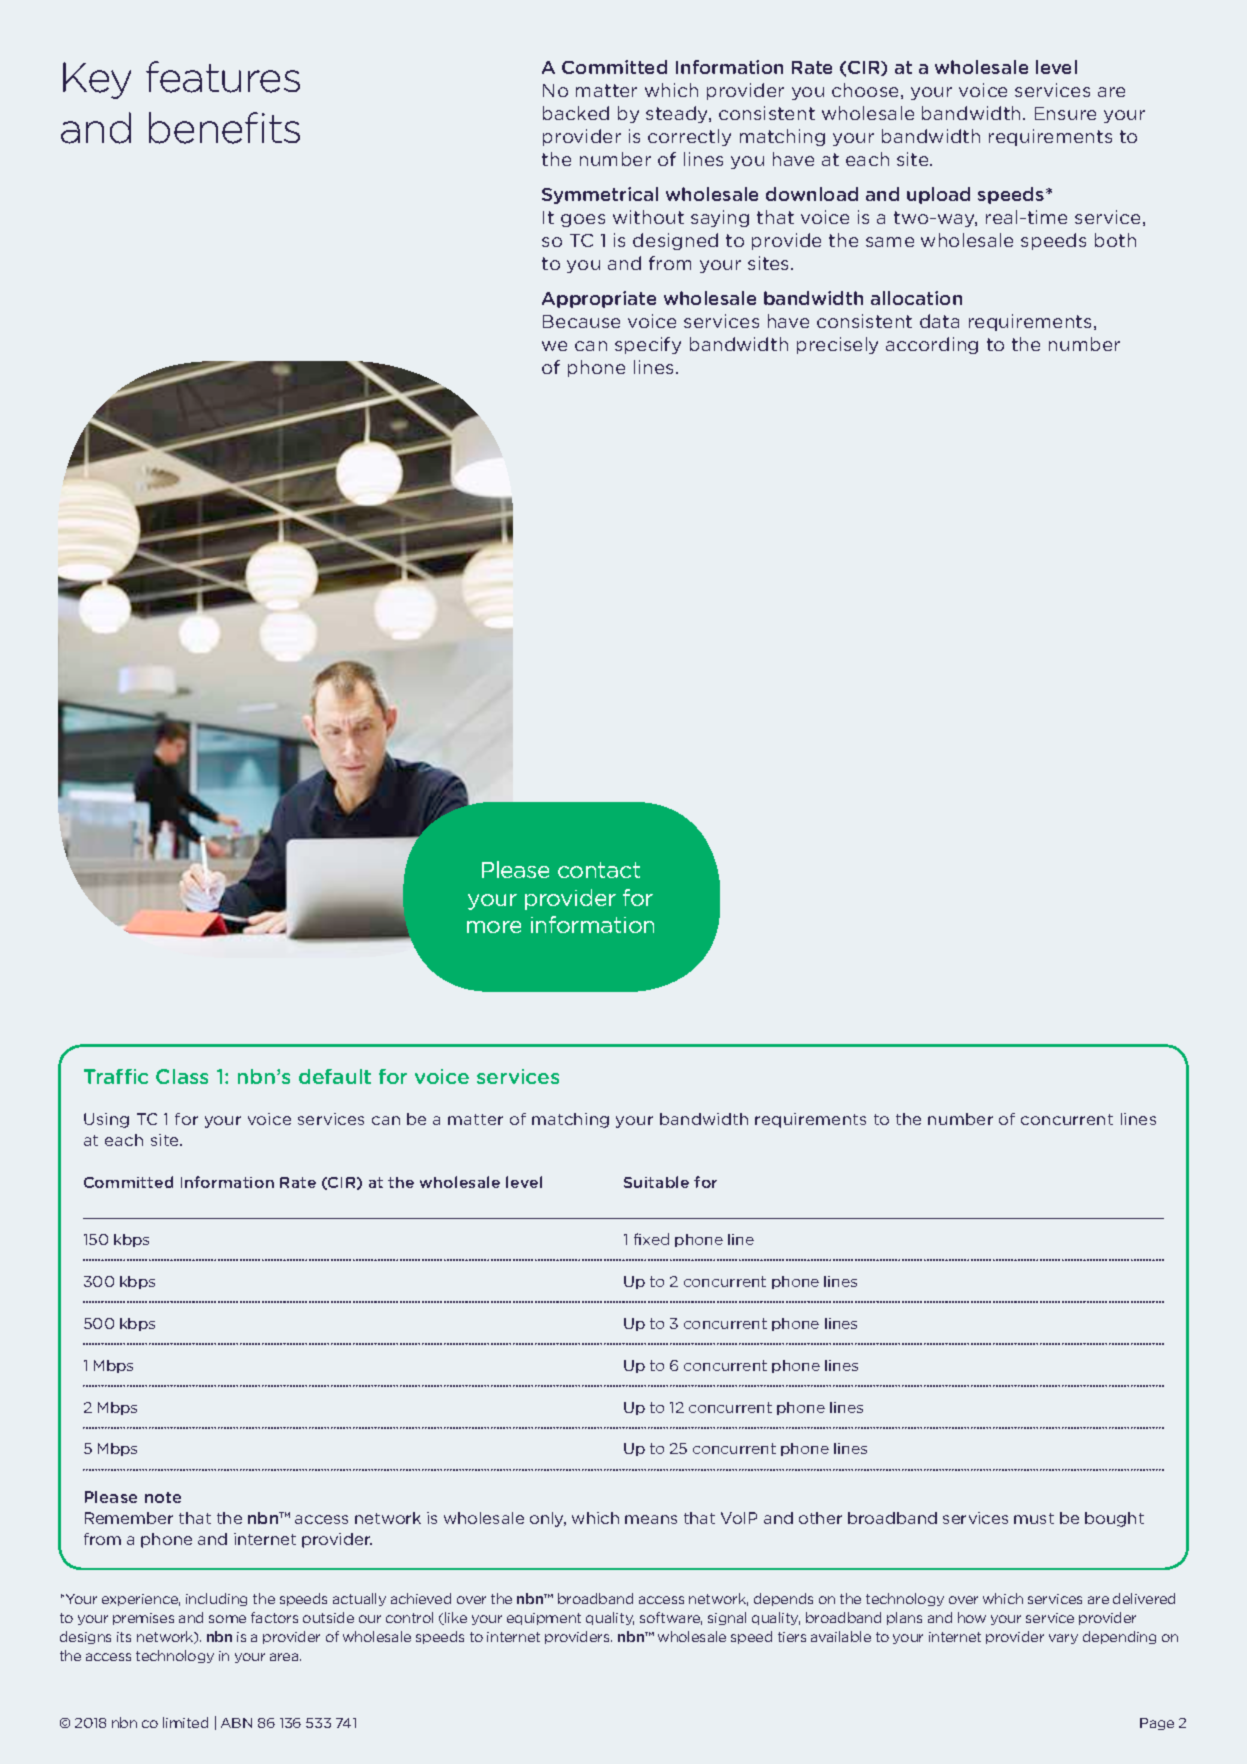  I want to click on Because, so click(581, 321).
